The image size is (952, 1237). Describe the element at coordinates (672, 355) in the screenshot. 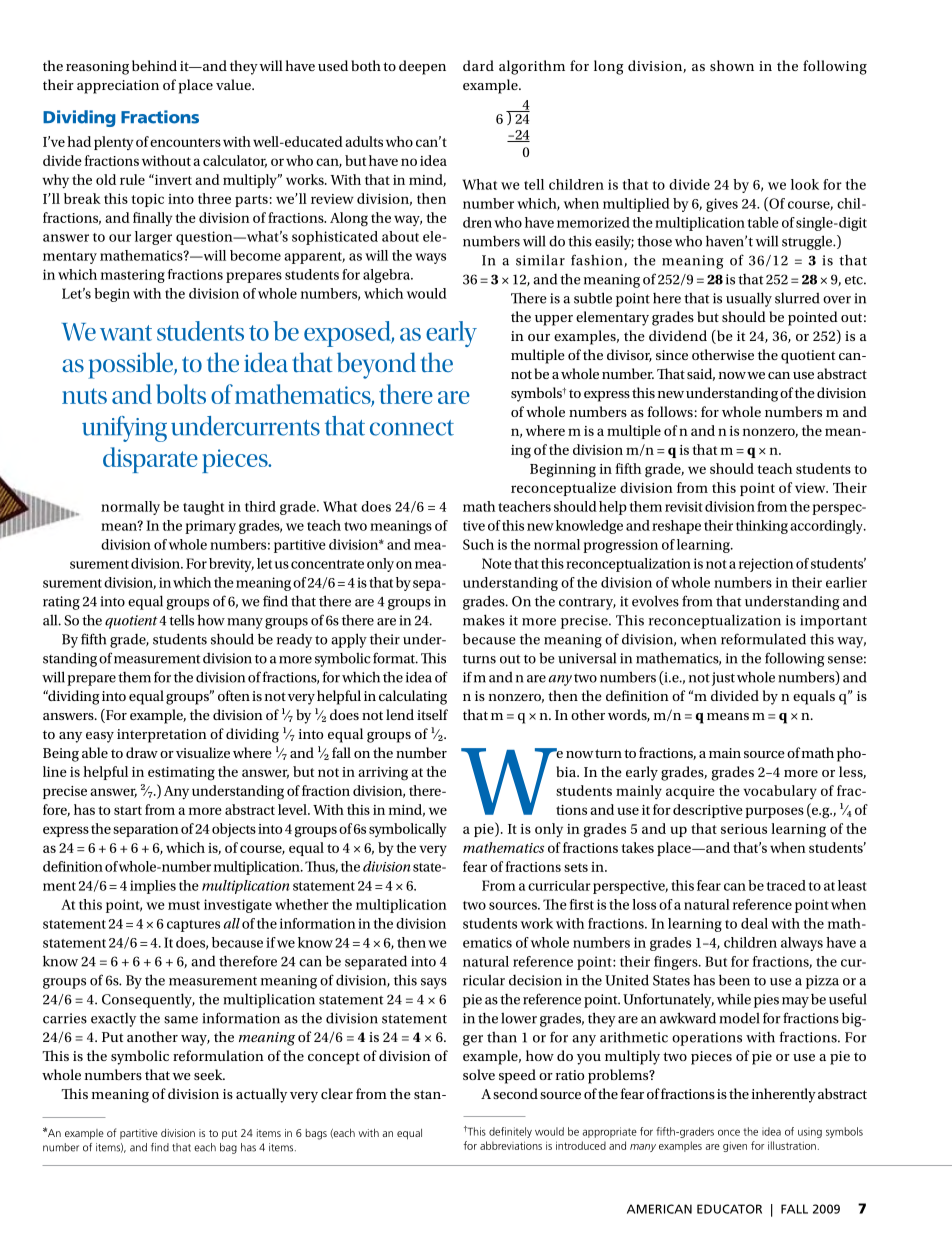

I see `since` at that location.
